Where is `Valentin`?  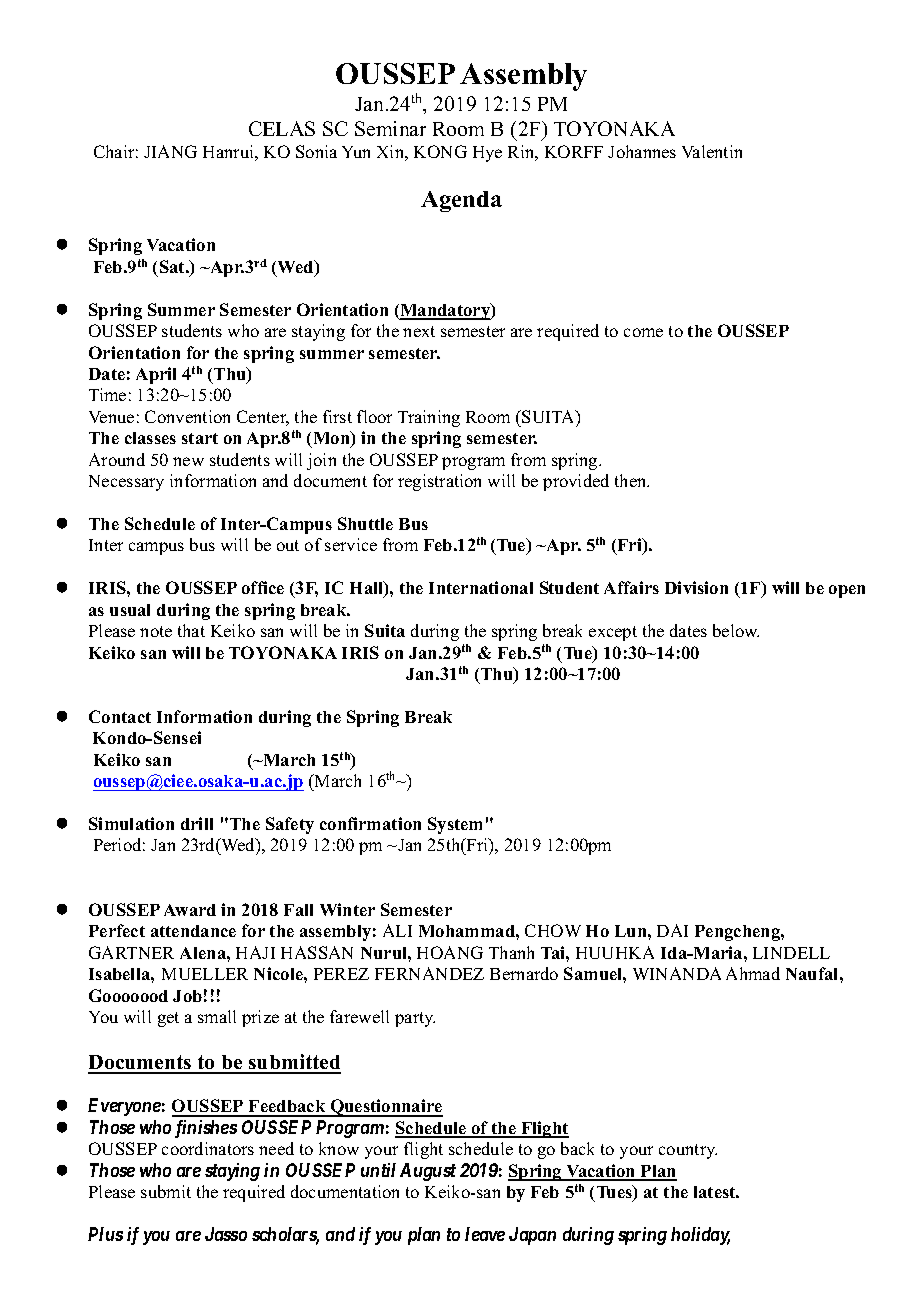
Valentin is located at coordinates (712, 151).
